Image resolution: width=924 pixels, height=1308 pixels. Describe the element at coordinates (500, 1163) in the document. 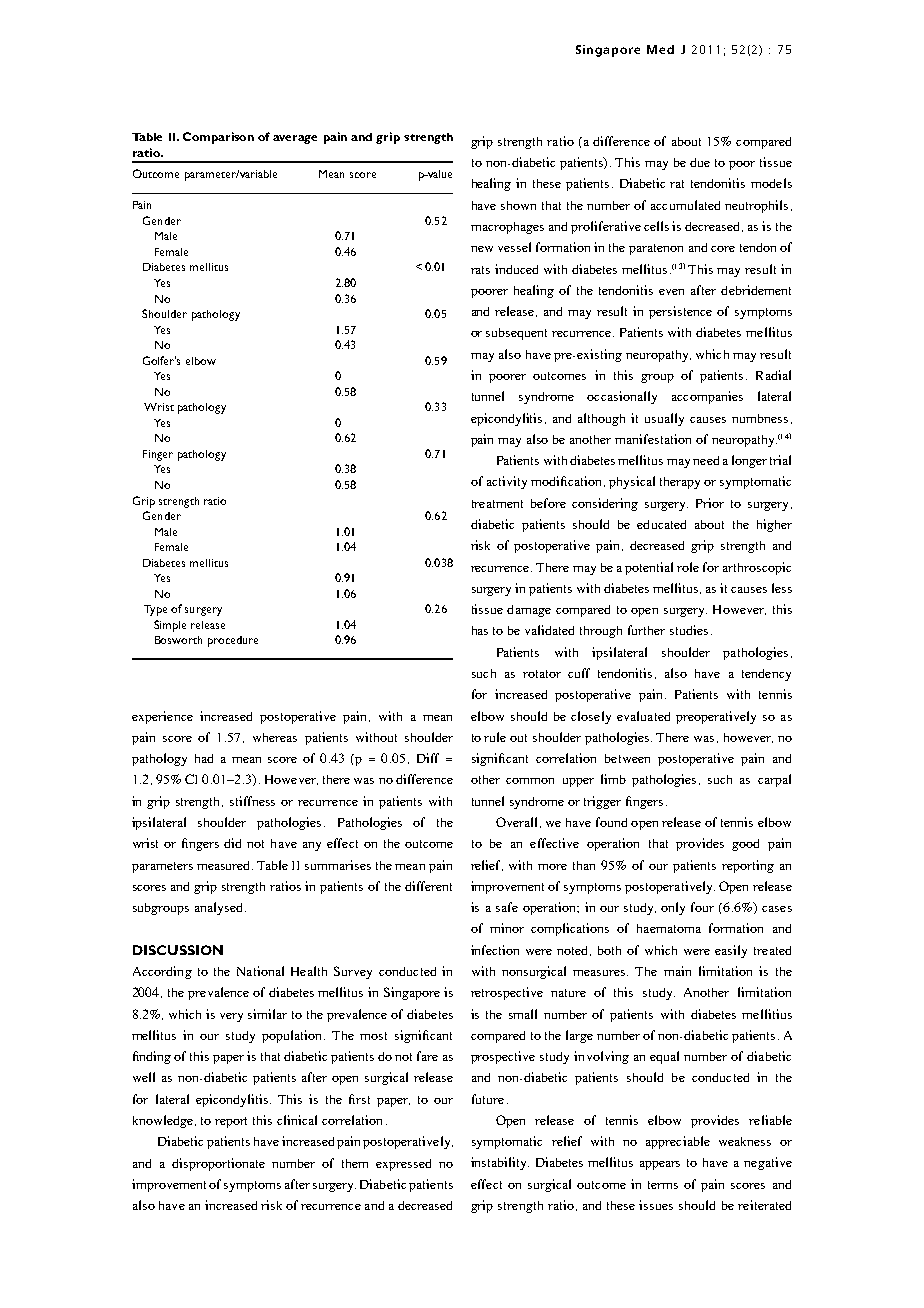

I see `instability` at that location.
